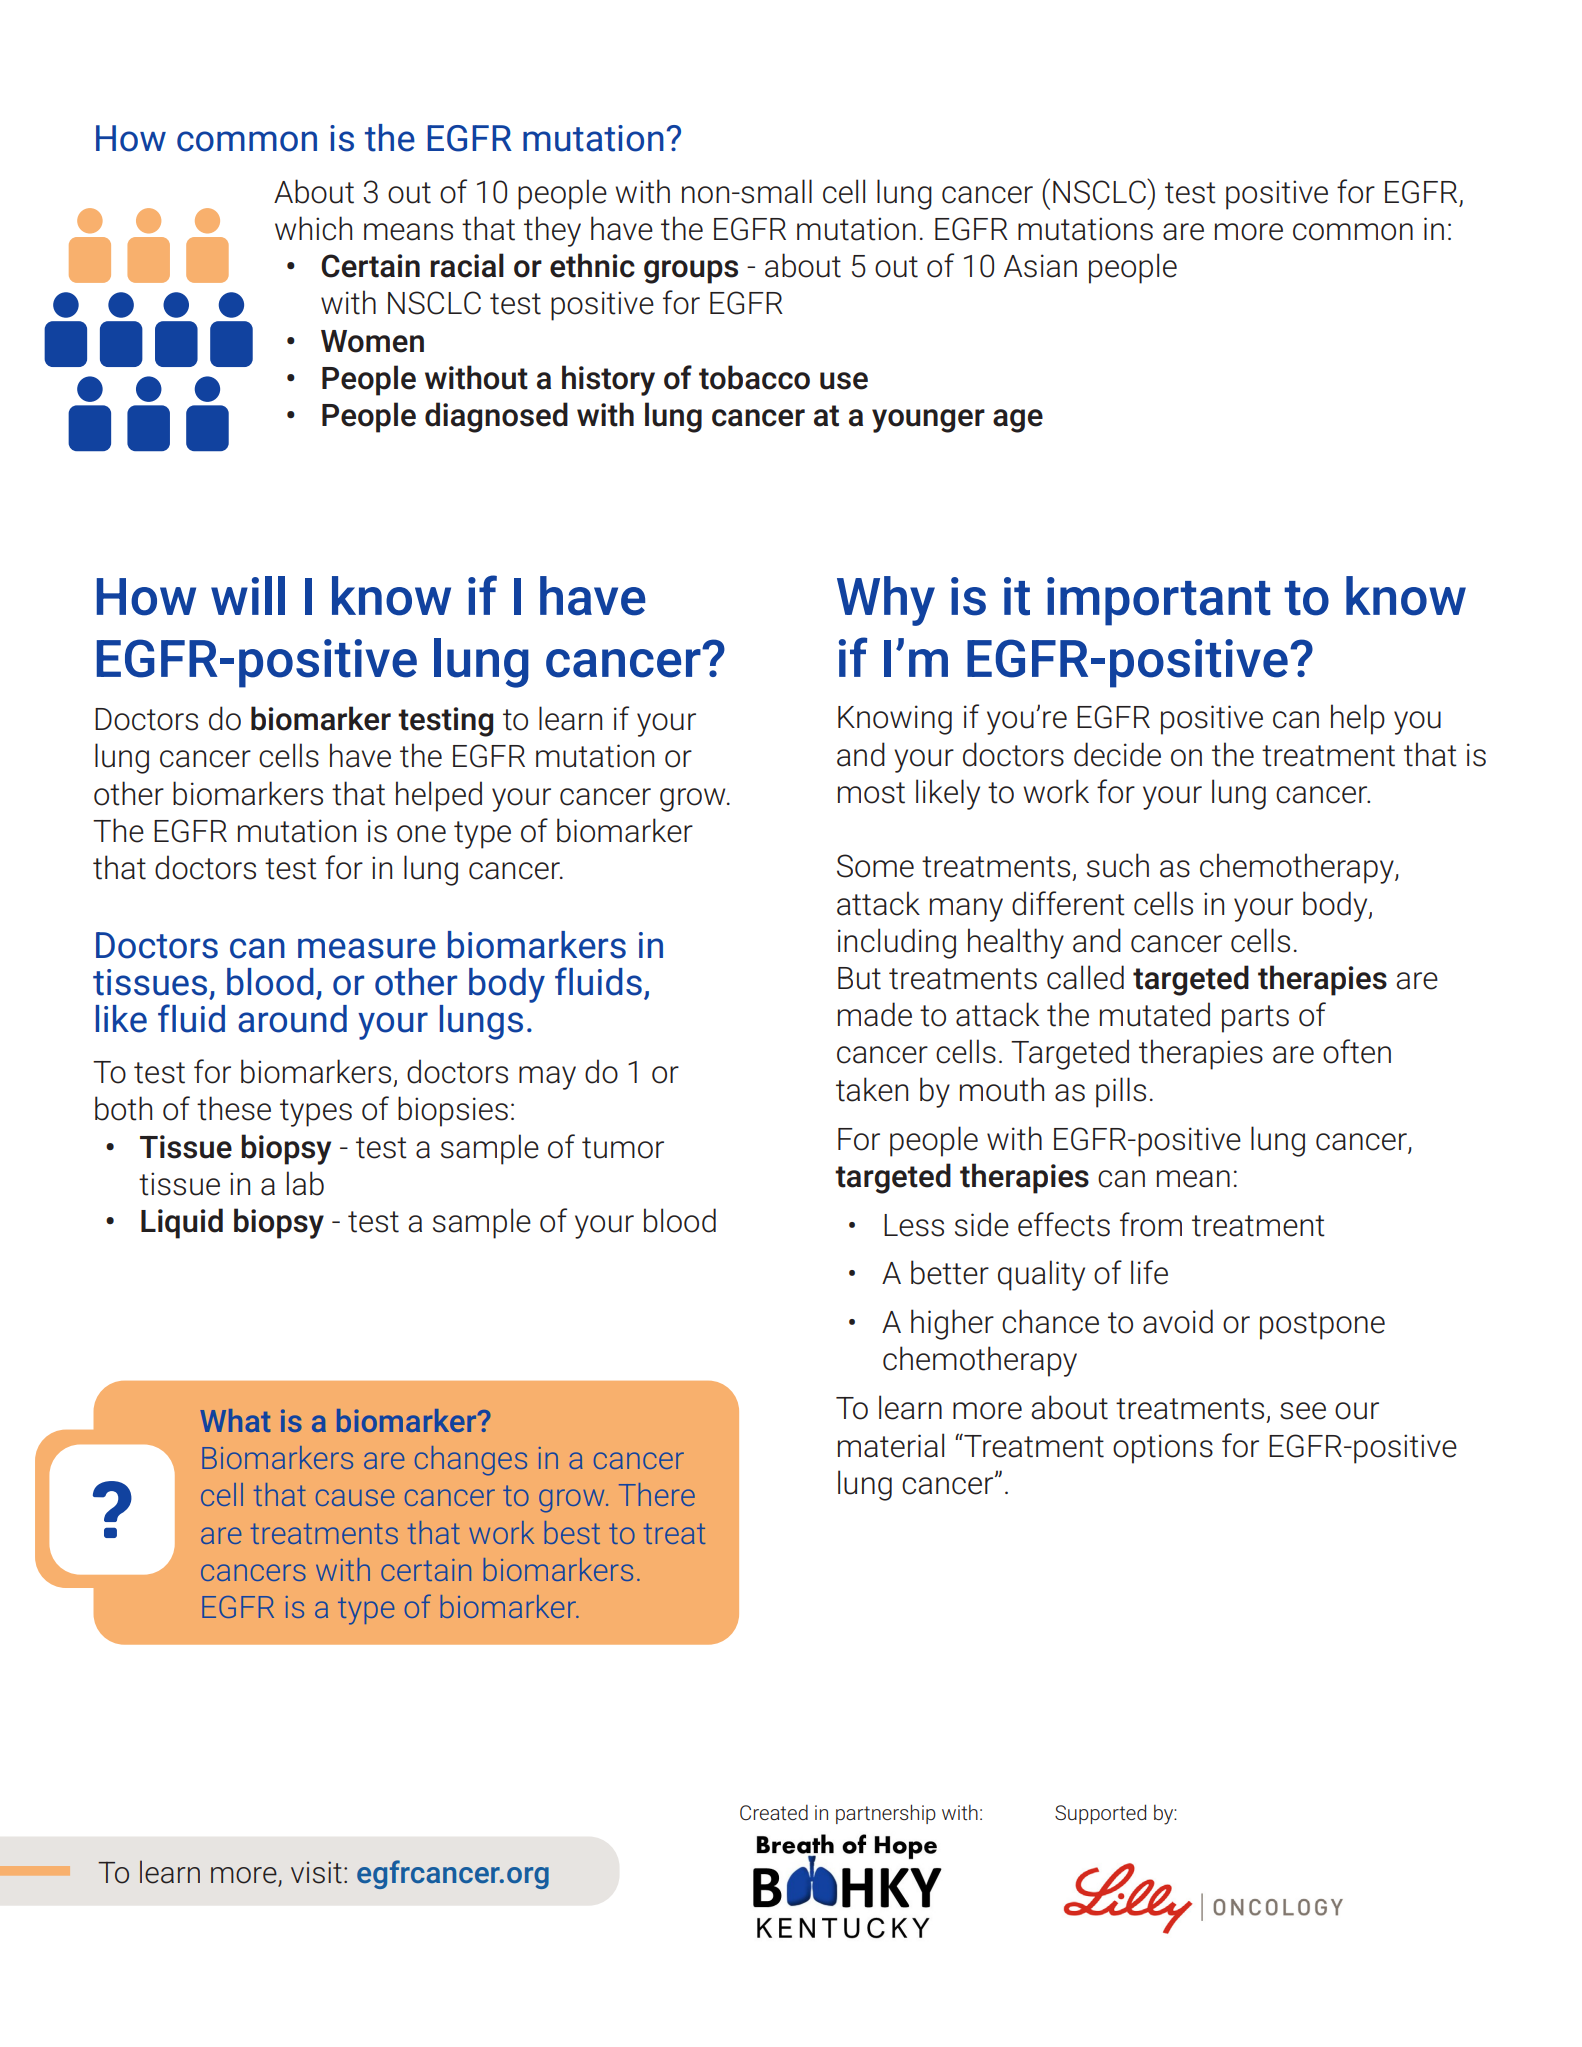 This screenshot has width=1582, height=2047. Describe the element at coordinates (774, 1812) in the screenshot. I see `Created` at that location.
